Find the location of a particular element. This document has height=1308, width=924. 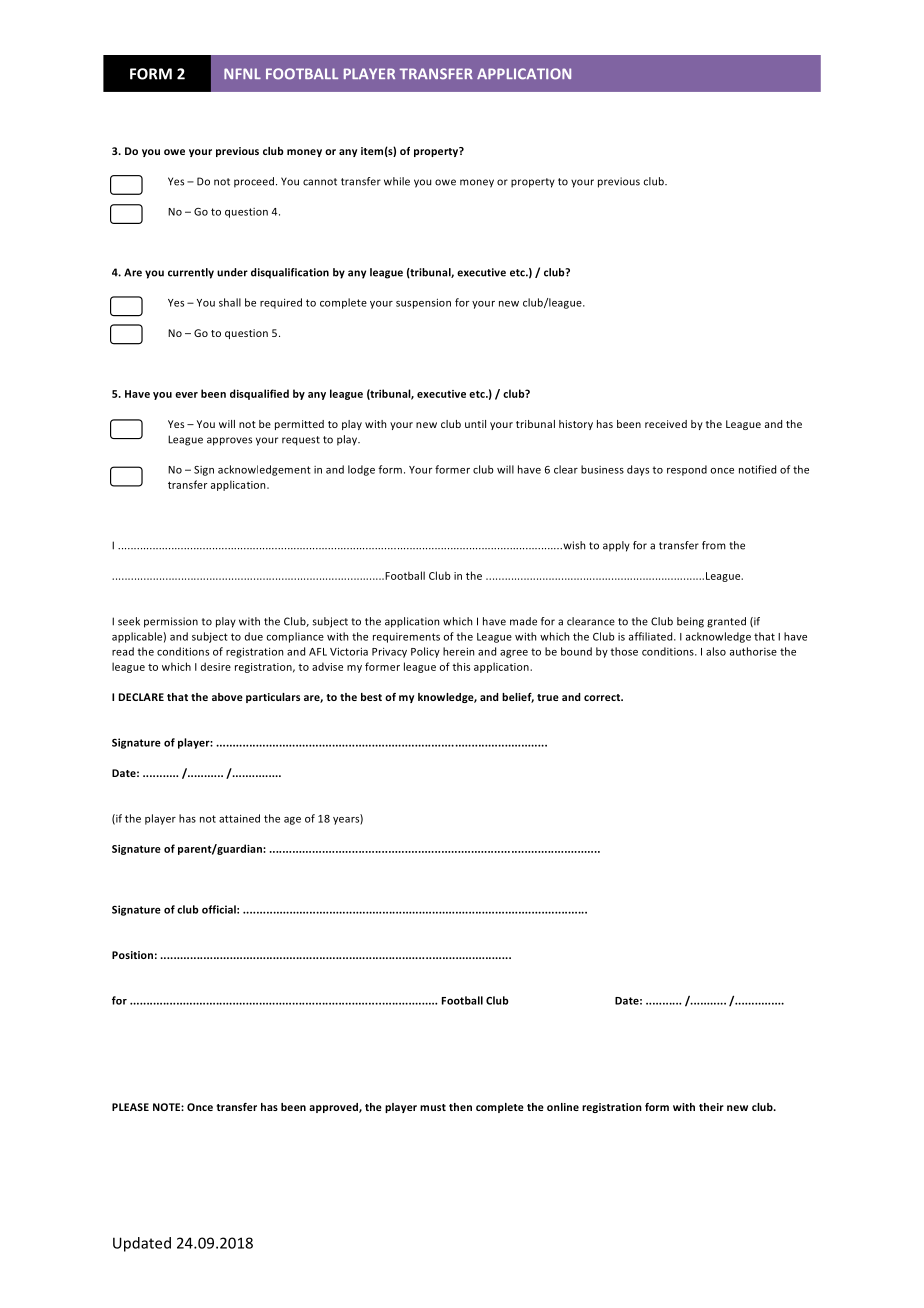

desire is located at coordinates (216, 666).
